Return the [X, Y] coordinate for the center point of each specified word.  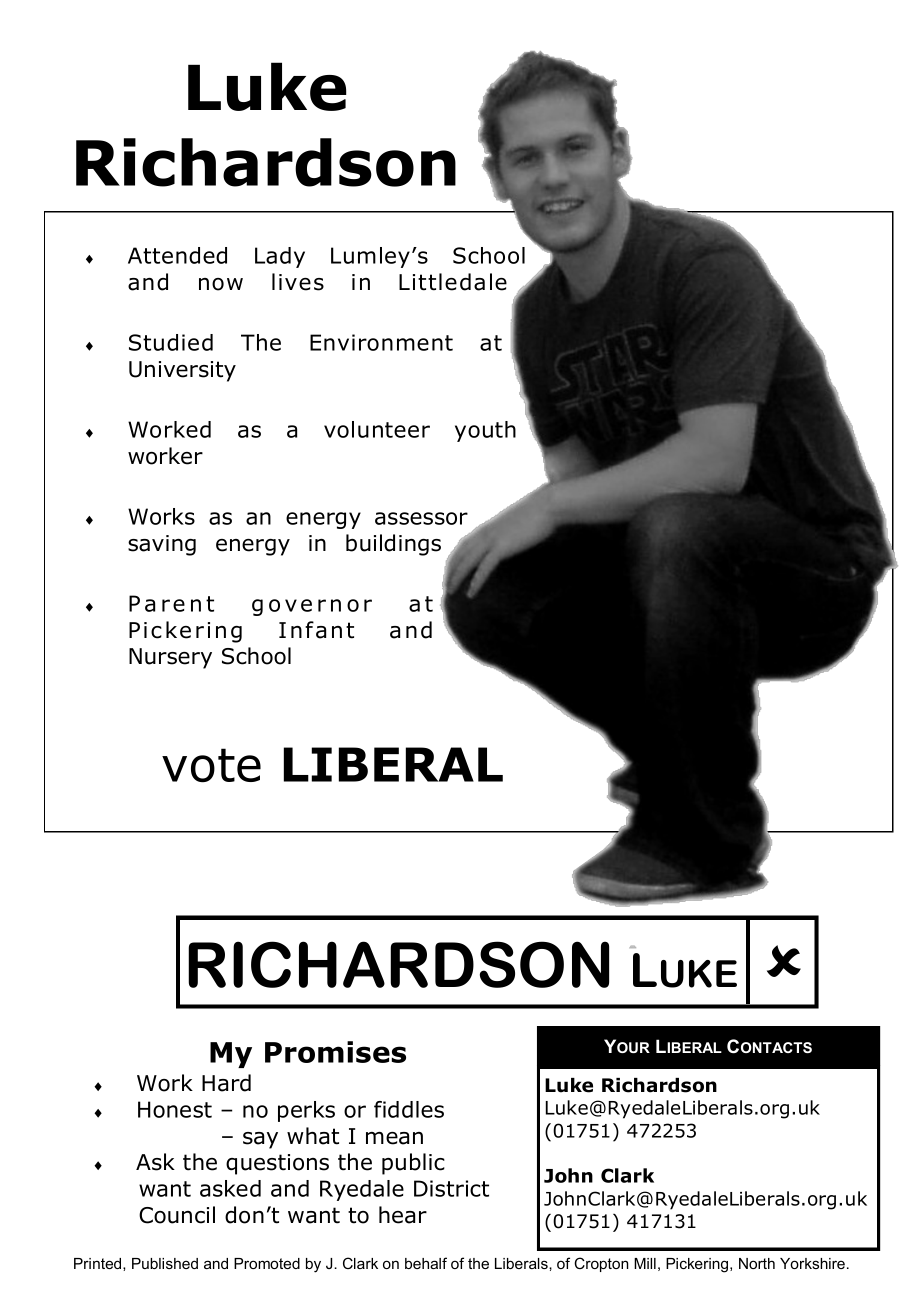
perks [306, 1111]
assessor [421, 518]
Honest [175, 1109]
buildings [393, 545]
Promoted [267, 1263]
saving [162, 545]
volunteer [377, 429]
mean [394, 1138]
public [413, 1164]
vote [211, 765]
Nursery [170, 658]
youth [485, 431]
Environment [381, 342]
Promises [335, 1052]
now [221, 284]
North [757, 1263]
